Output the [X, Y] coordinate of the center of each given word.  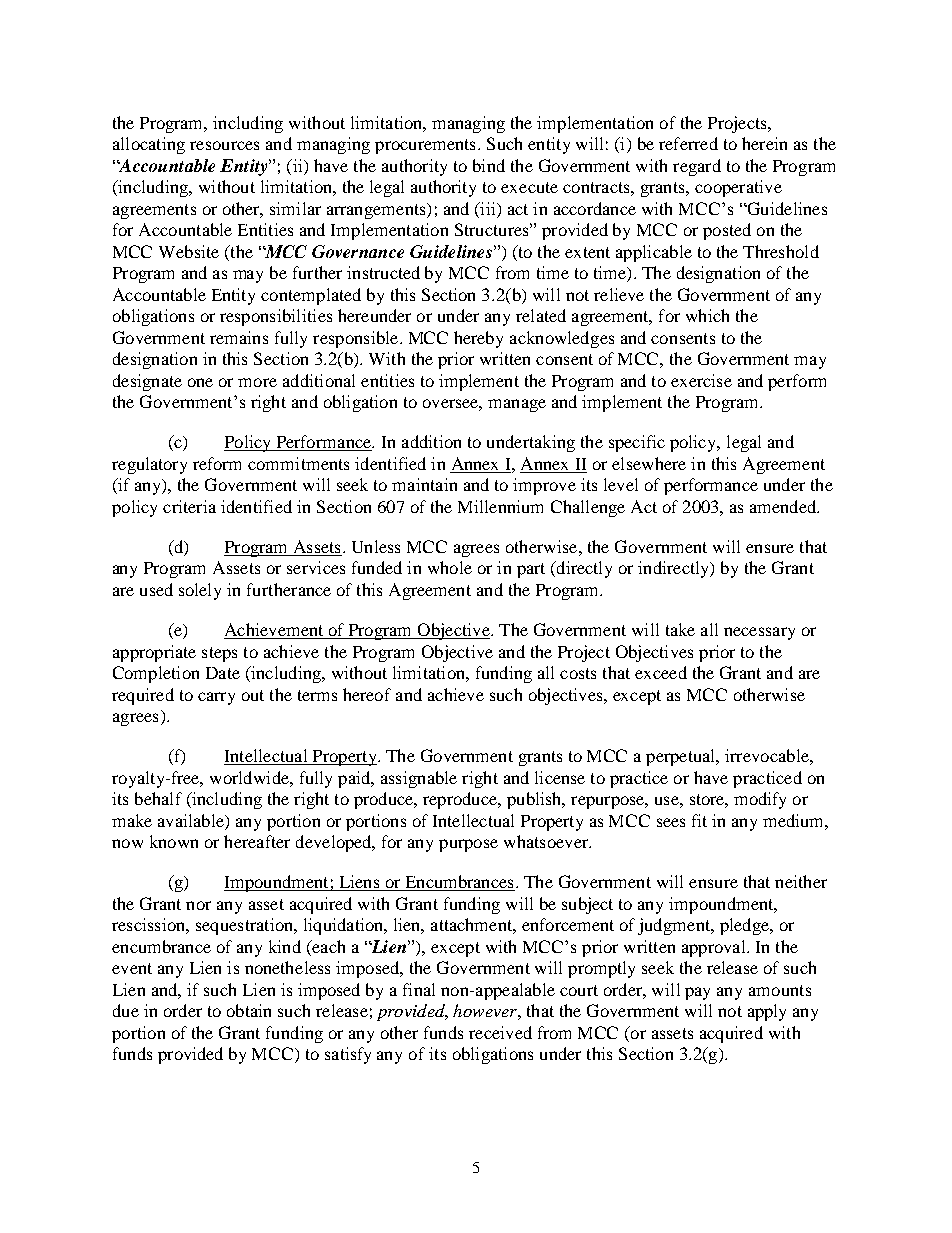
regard [697, 167]
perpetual [682, 757]
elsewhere [649, 463]
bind [489, 165]
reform [217, 463]
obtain [249, 1010]
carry [216, 698]
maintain [424, 484]
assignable [419, 779]
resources [224, 145]
